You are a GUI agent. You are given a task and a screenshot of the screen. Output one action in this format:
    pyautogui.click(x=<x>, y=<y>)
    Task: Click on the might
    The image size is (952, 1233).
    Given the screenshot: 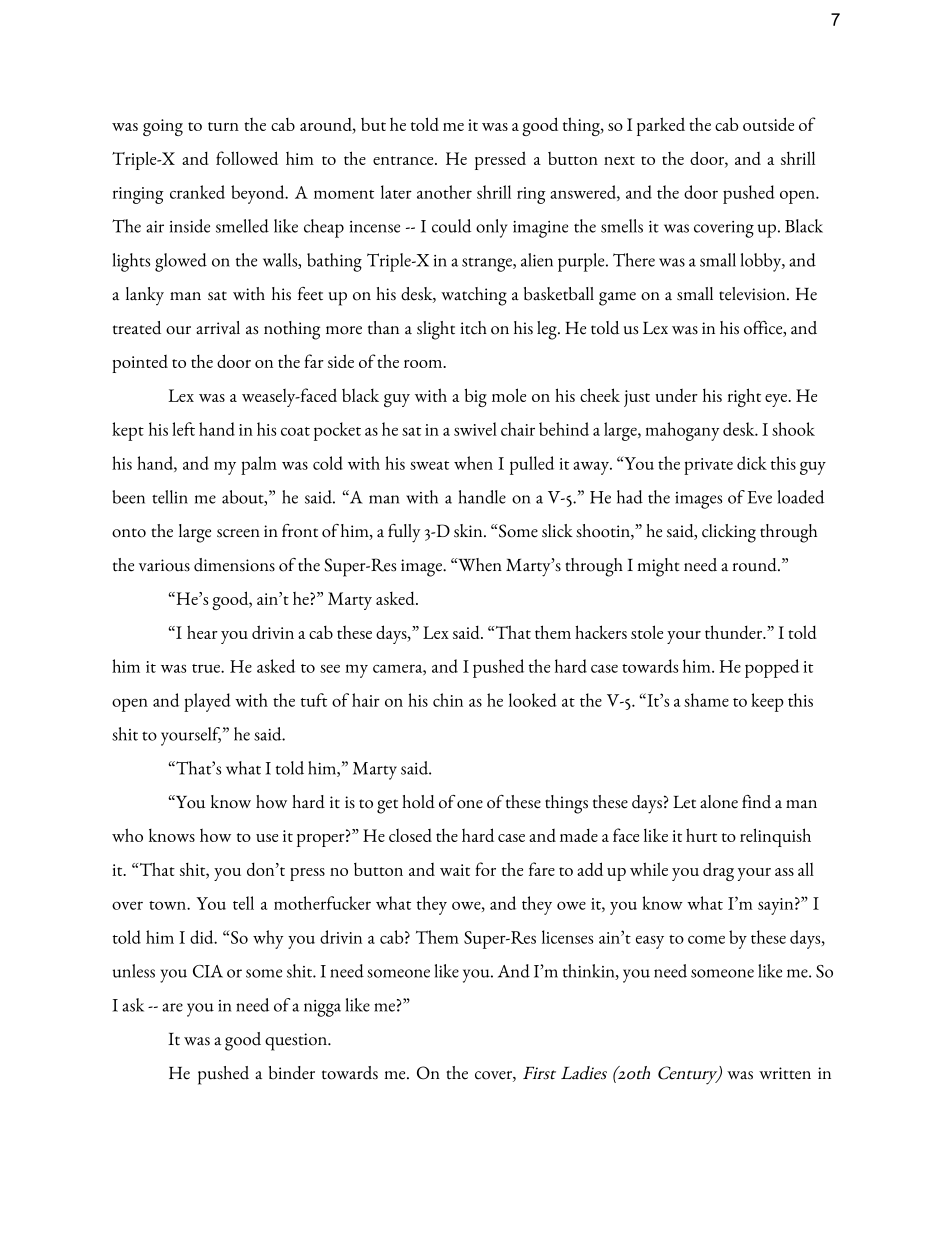 What is the action you would take?
    pyautogui.click(x=658, y=567)
